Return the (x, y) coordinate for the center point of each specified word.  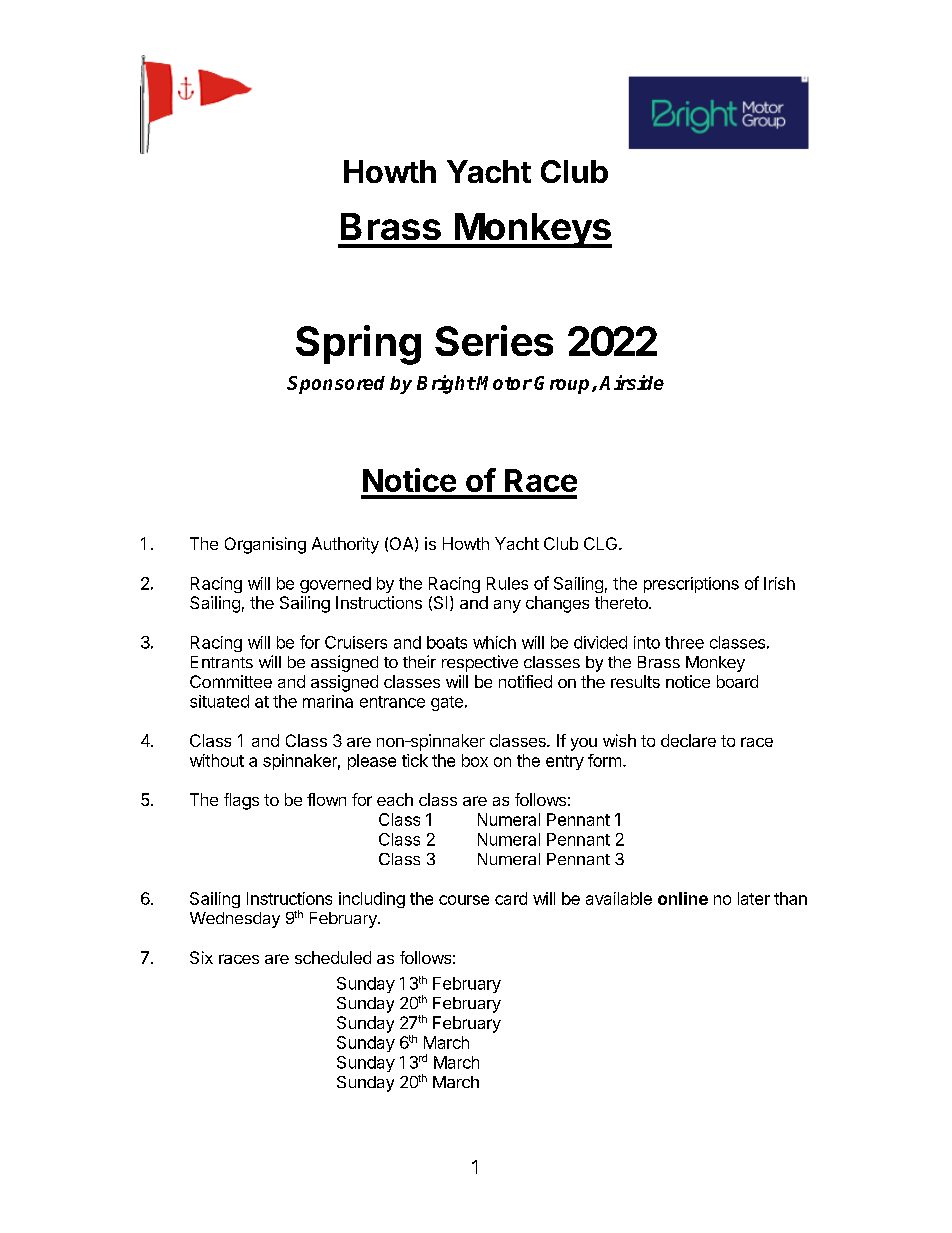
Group (563, 385)
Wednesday (235, 920)
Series (494, 340)
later (754, 898)
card (511, 898)
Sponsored (336, 385)
